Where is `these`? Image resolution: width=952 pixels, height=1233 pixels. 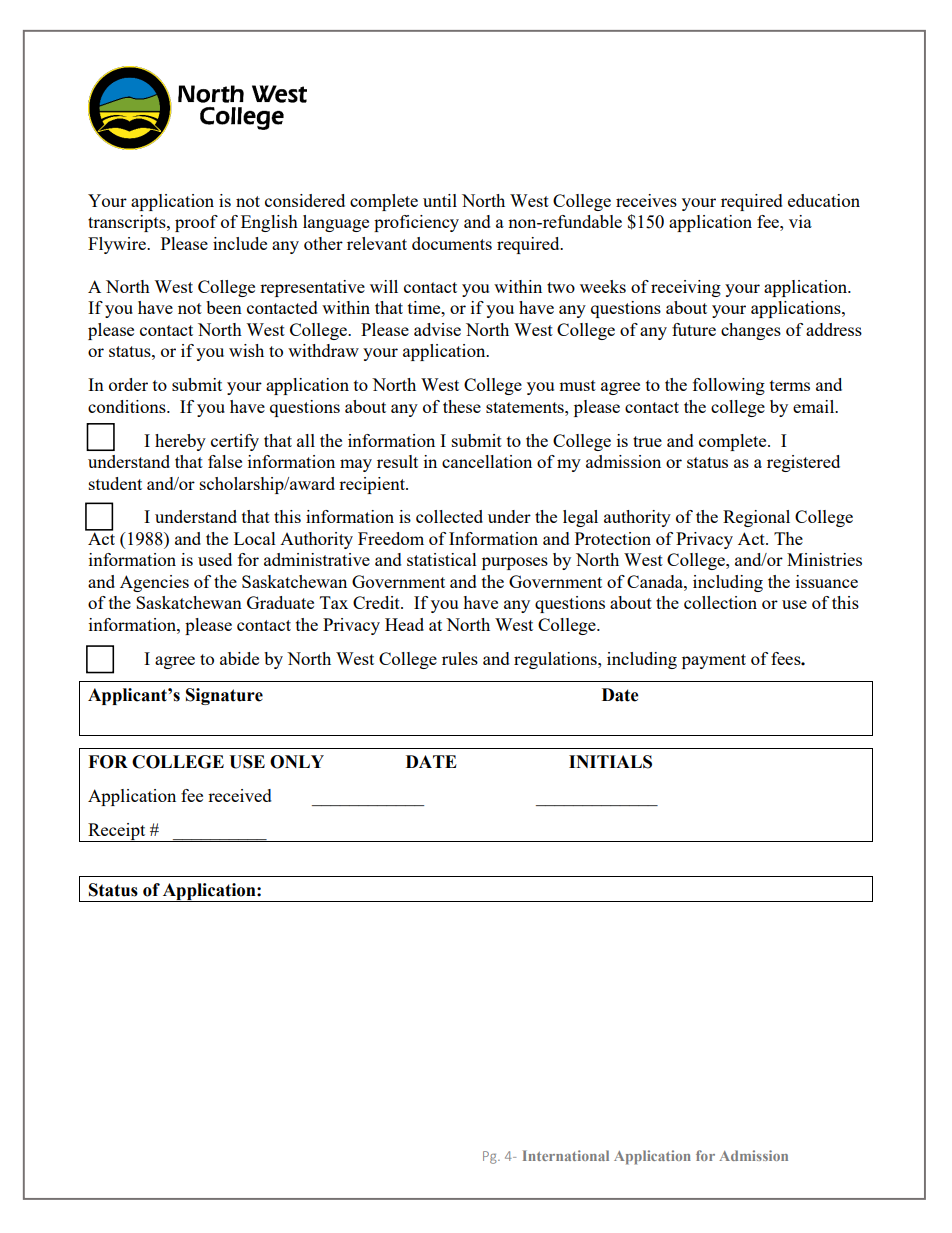 these is located at coordinates (462, 406).
